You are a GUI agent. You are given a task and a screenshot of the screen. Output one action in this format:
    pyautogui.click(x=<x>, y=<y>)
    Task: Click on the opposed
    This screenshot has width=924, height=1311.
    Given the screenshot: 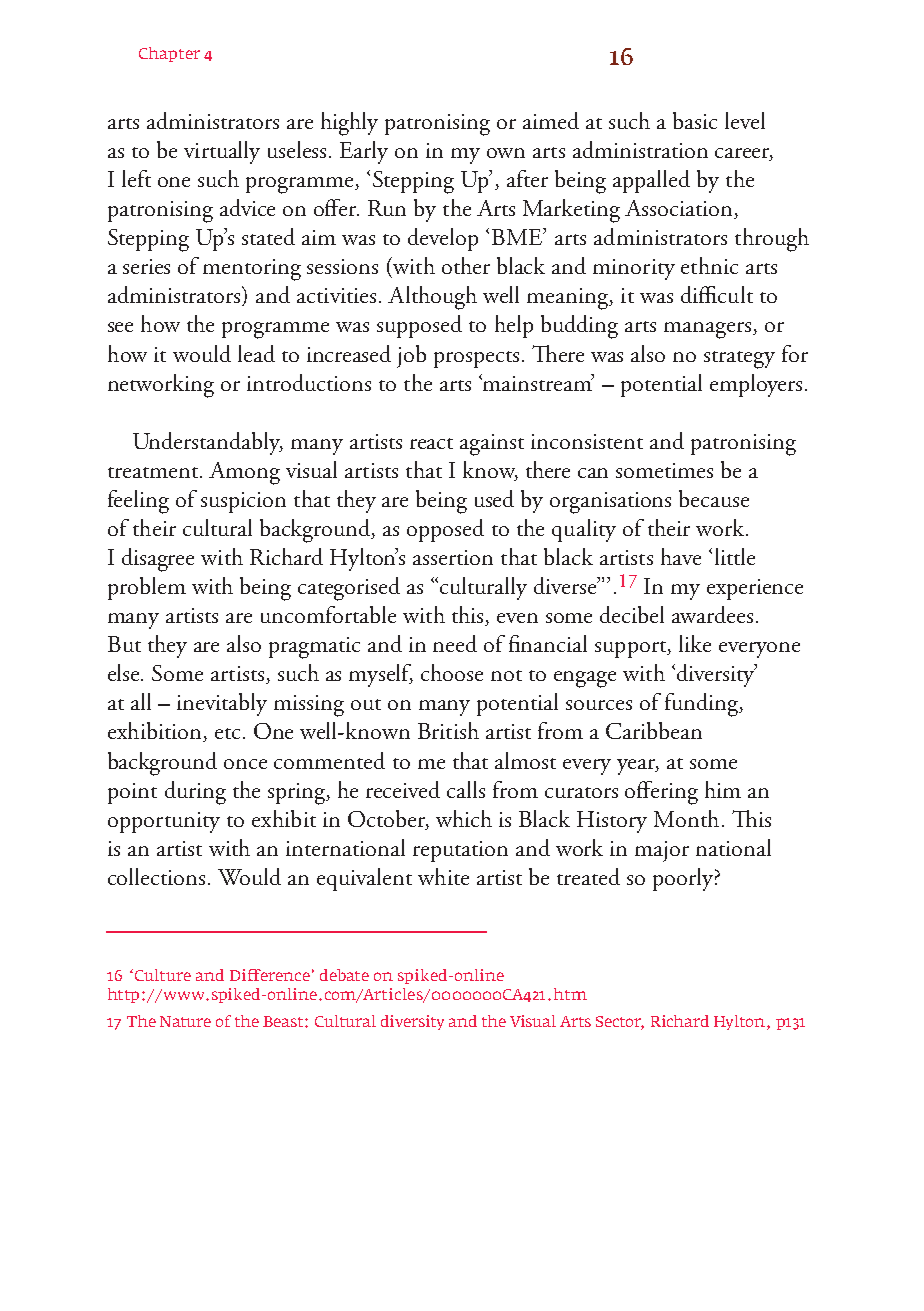 What is the action you would take?
    pyautogui.click(x=445, y=530)
